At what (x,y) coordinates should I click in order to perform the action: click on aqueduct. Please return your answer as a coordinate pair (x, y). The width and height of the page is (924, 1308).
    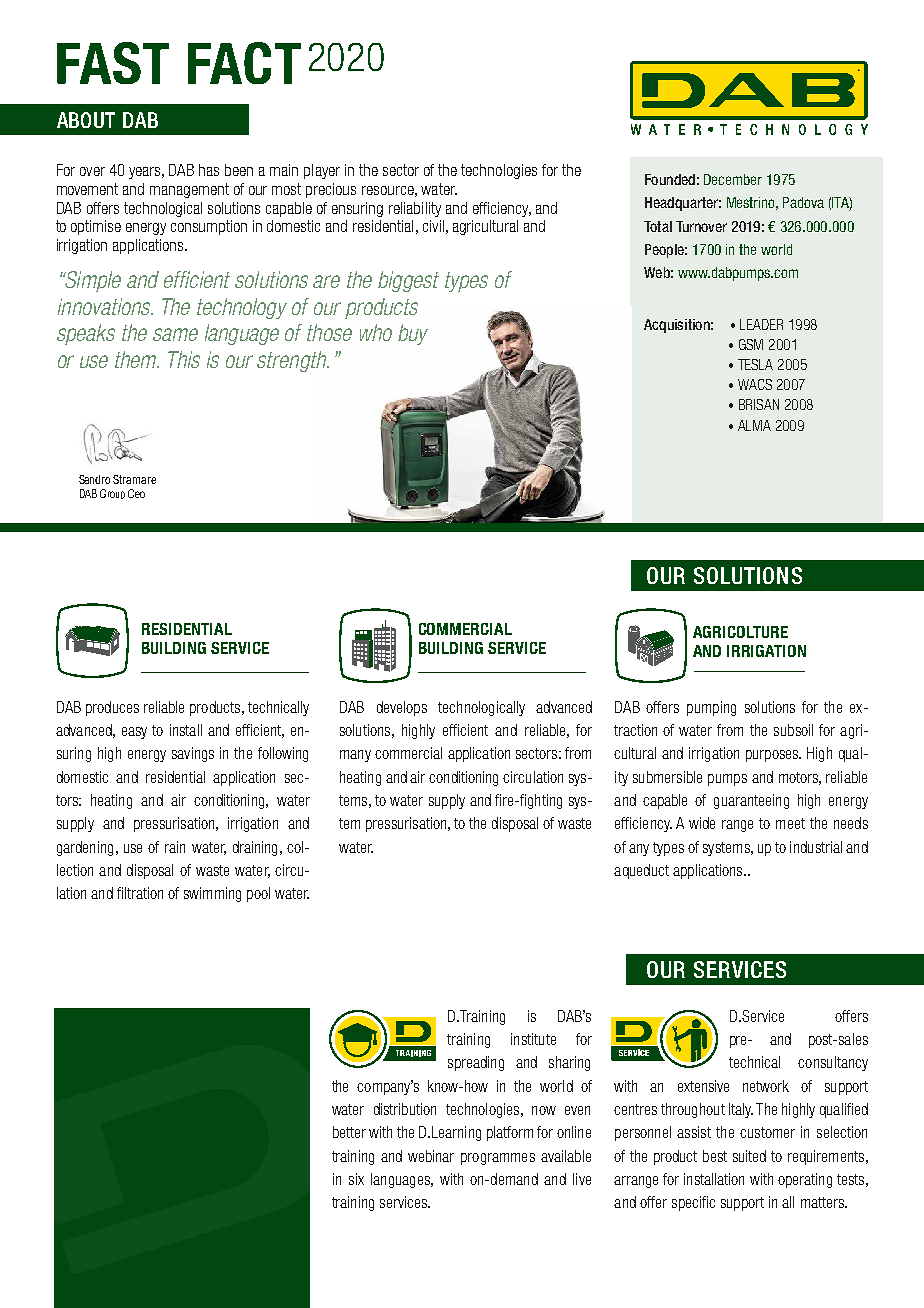
    Looking at the image, I should click on (641, 871).
